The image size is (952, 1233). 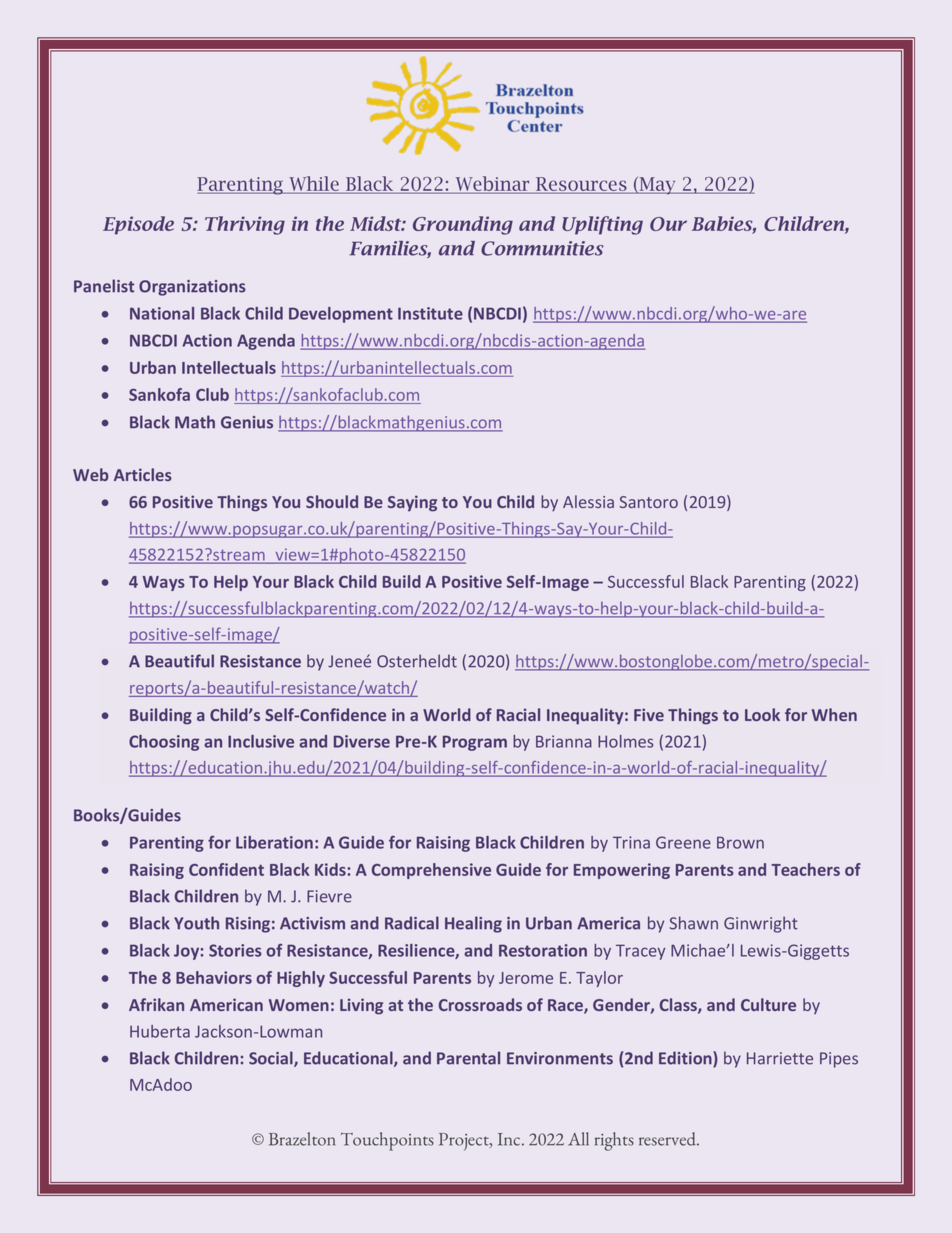 I want to click on Thriving, so click(x=245, y=225).
